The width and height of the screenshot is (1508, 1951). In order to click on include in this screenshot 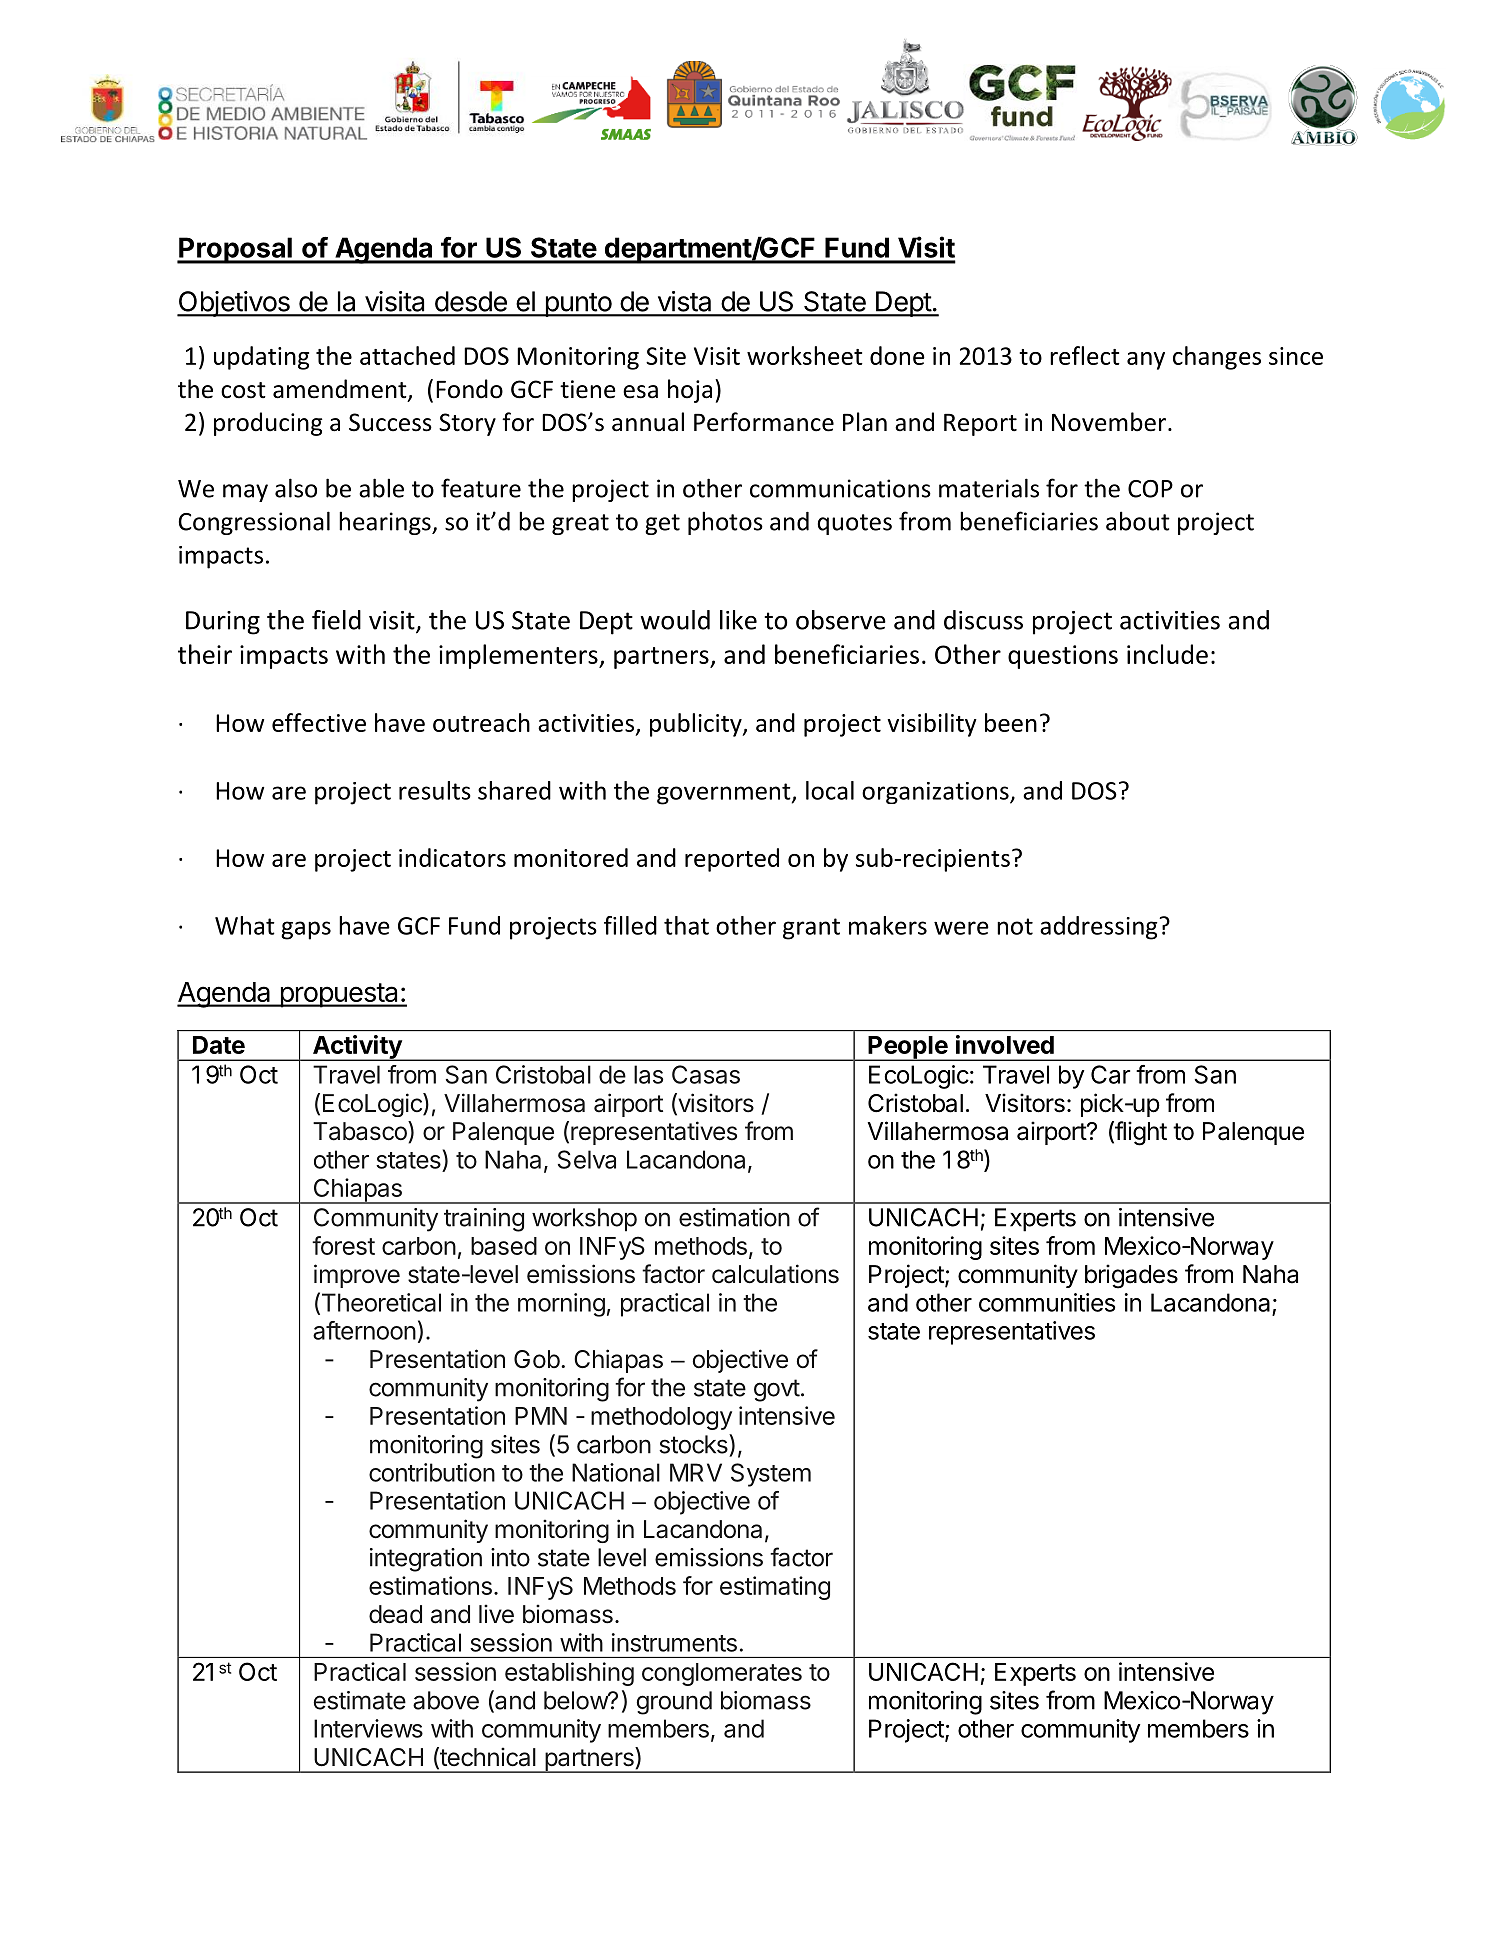, I will do `click(1167, 654)`.
